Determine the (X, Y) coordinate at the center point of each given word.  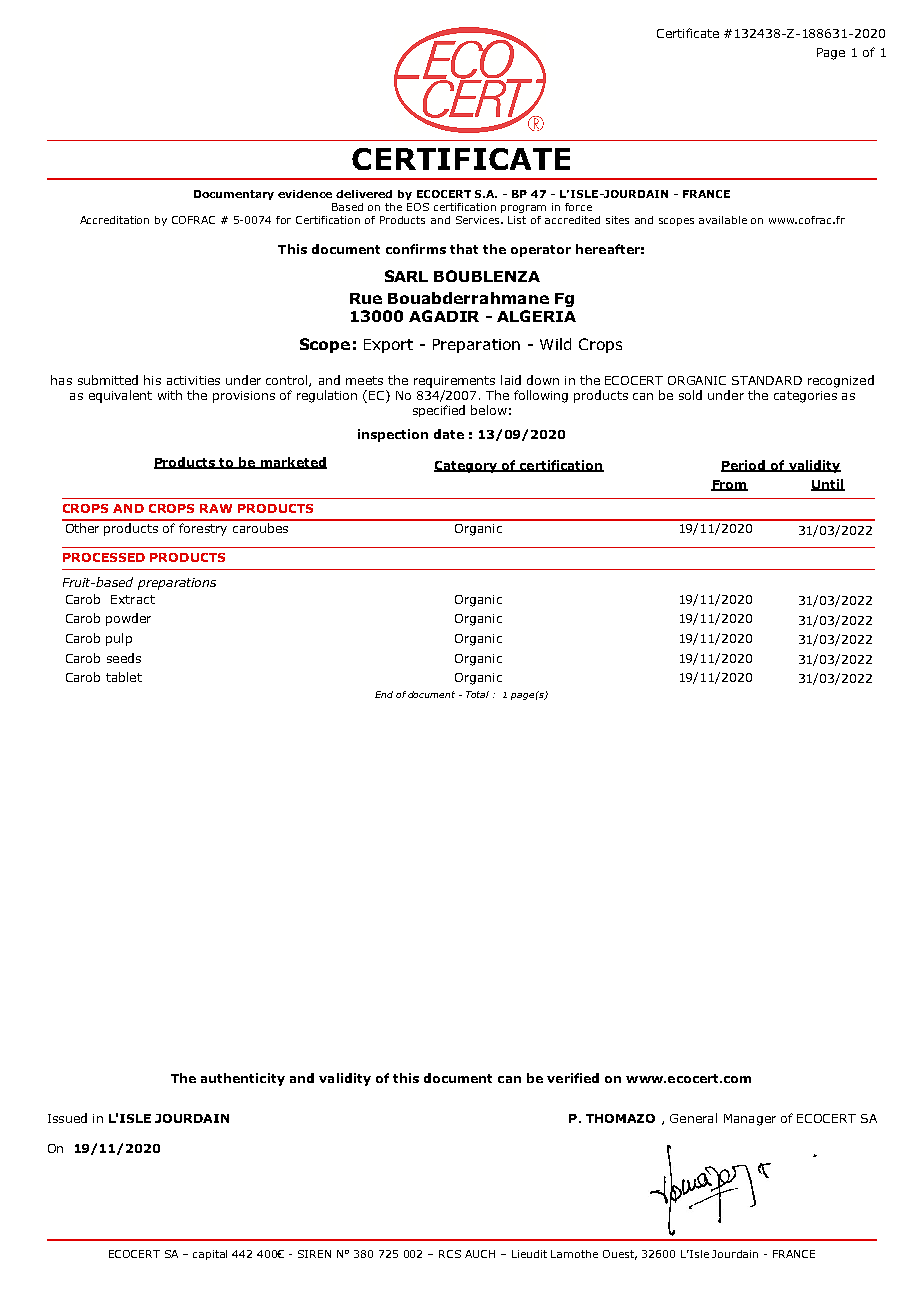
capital (210, 1255)
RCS (450, 1254)
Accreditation (114, 220)
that (464, 249)
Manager (750, 1120)
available (723, 220)
